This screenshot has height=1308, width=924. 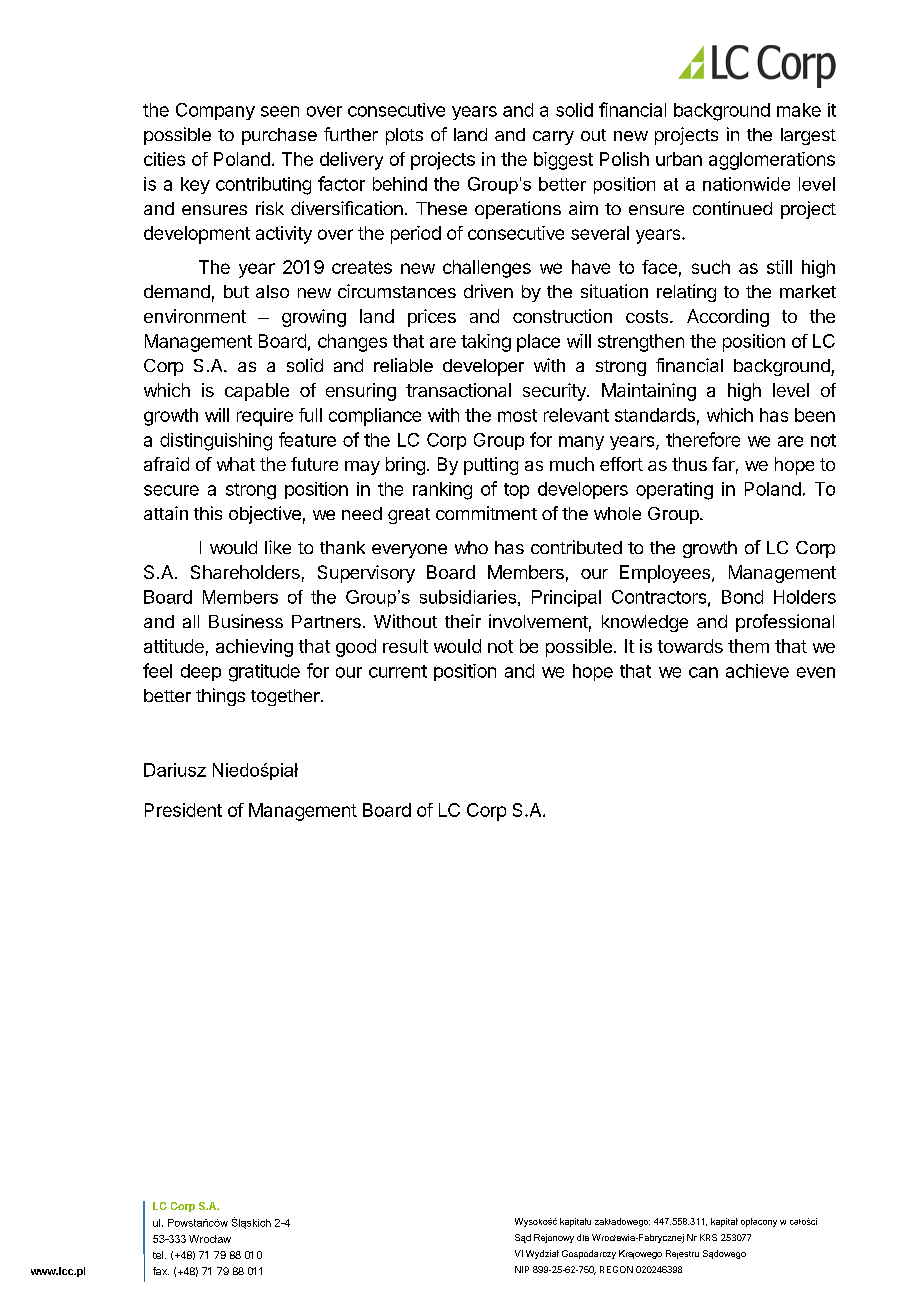 I want to click on their, so click(x=463, y=621).
